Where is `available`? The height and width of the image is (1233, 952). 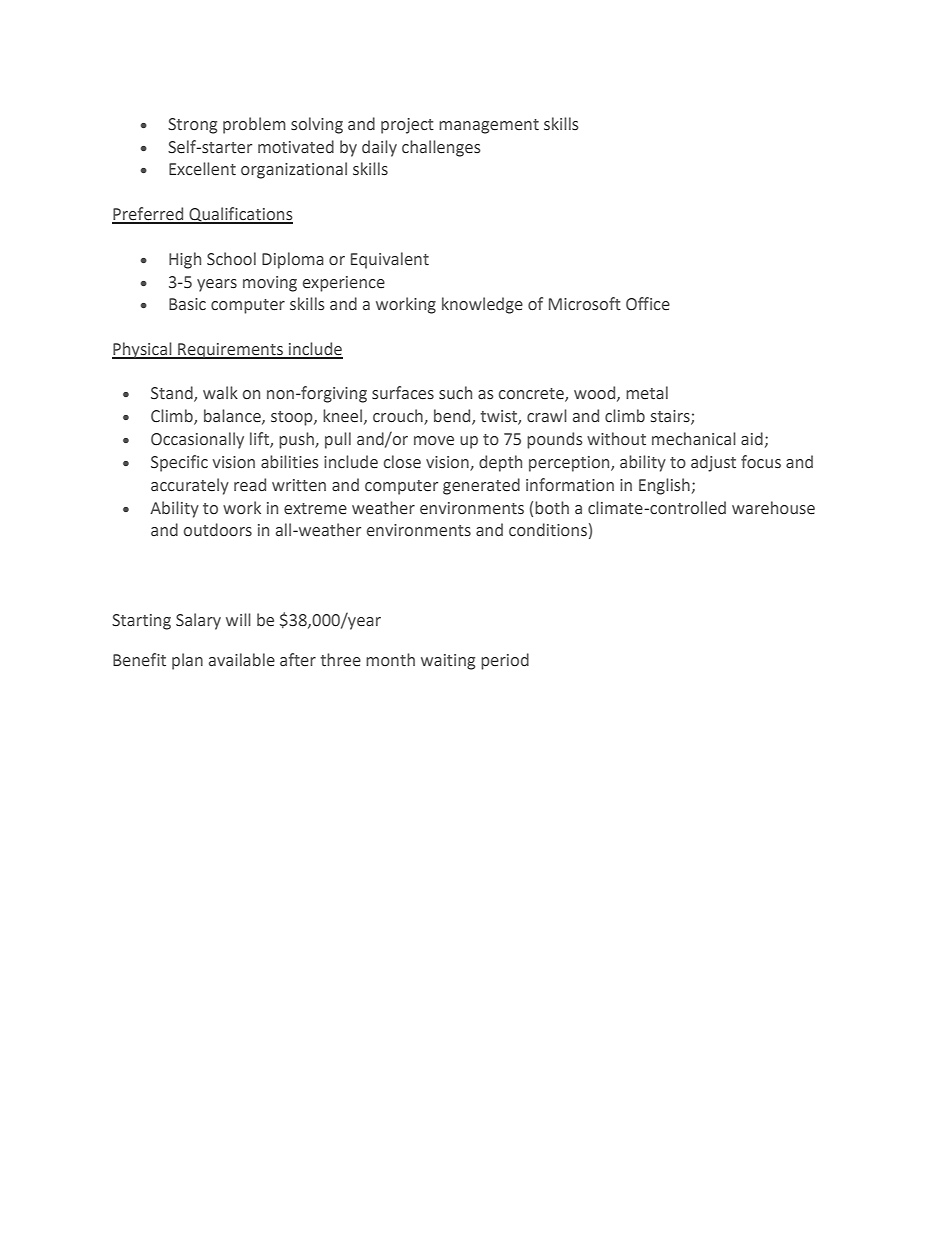
available is located at coordinates (242, 660).
